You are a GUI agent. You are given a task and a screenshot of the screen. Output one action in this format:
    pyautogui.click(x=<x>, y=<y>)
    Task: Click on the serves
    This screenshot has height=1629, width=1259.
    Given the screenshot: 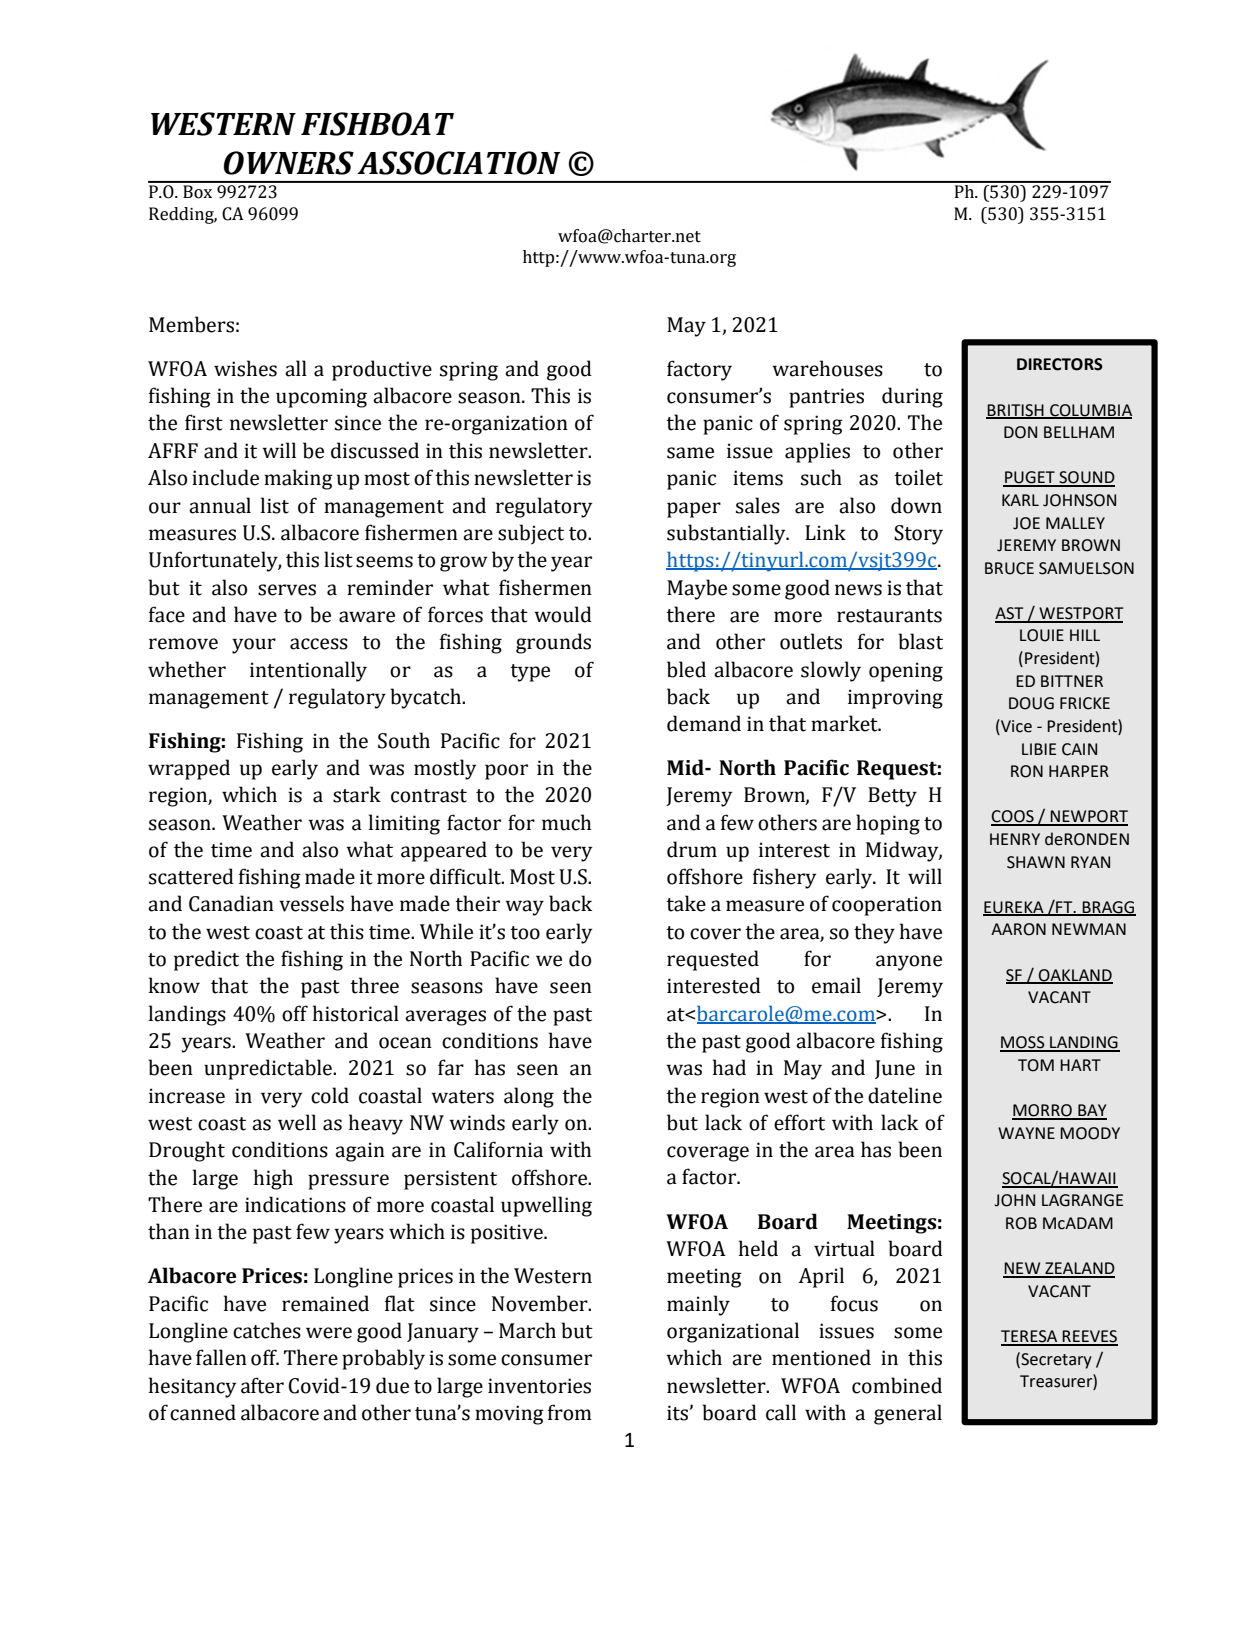 What is the action you would take?
    pyautogui.click(x=287, y=590)
